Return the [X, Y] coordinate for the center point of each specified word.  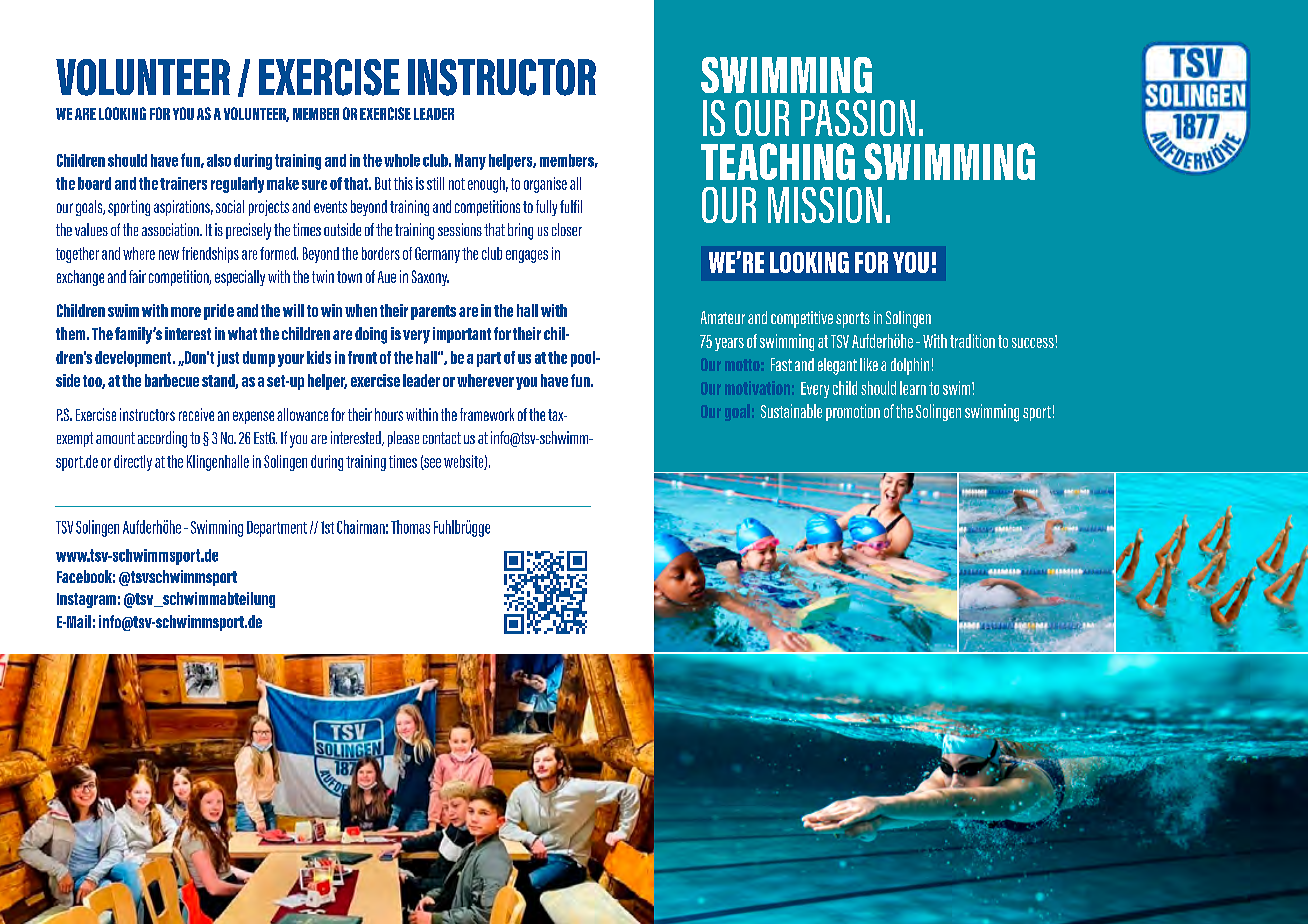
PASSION [858, 118]
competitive [802, 319]
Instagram [86, 600]
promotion [853, 412]
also [219, 160]
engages [527, 256]
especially [240, 278]
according [162, 439]
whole [402, 160]
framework [487, 414]
